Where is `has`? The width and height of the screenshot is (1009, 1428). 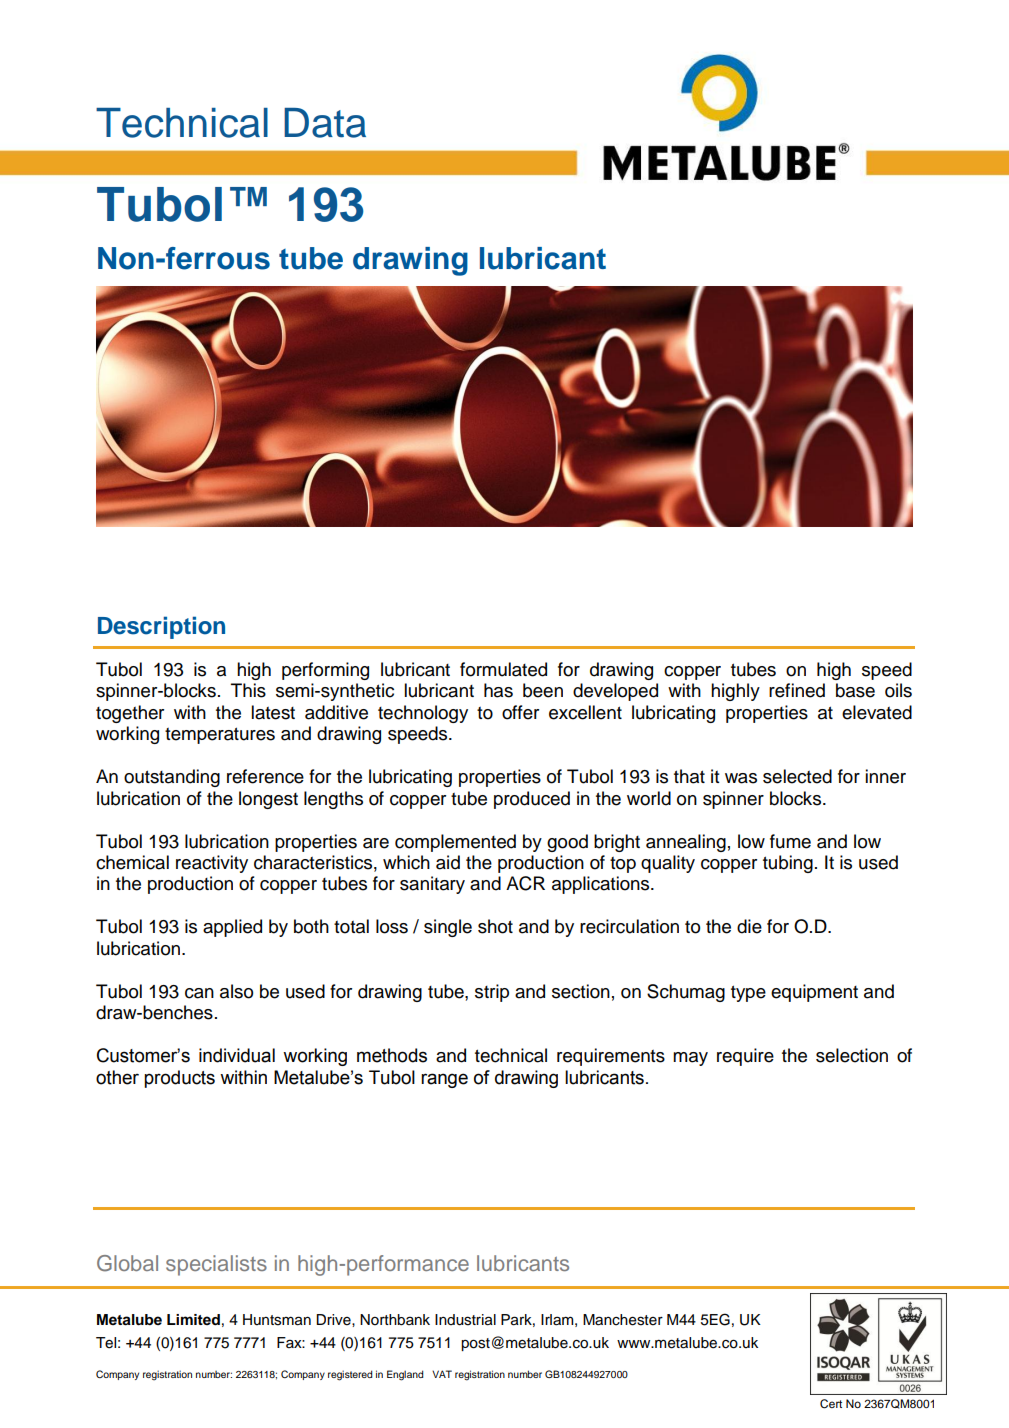
has is located at coordinates (498, 690).
